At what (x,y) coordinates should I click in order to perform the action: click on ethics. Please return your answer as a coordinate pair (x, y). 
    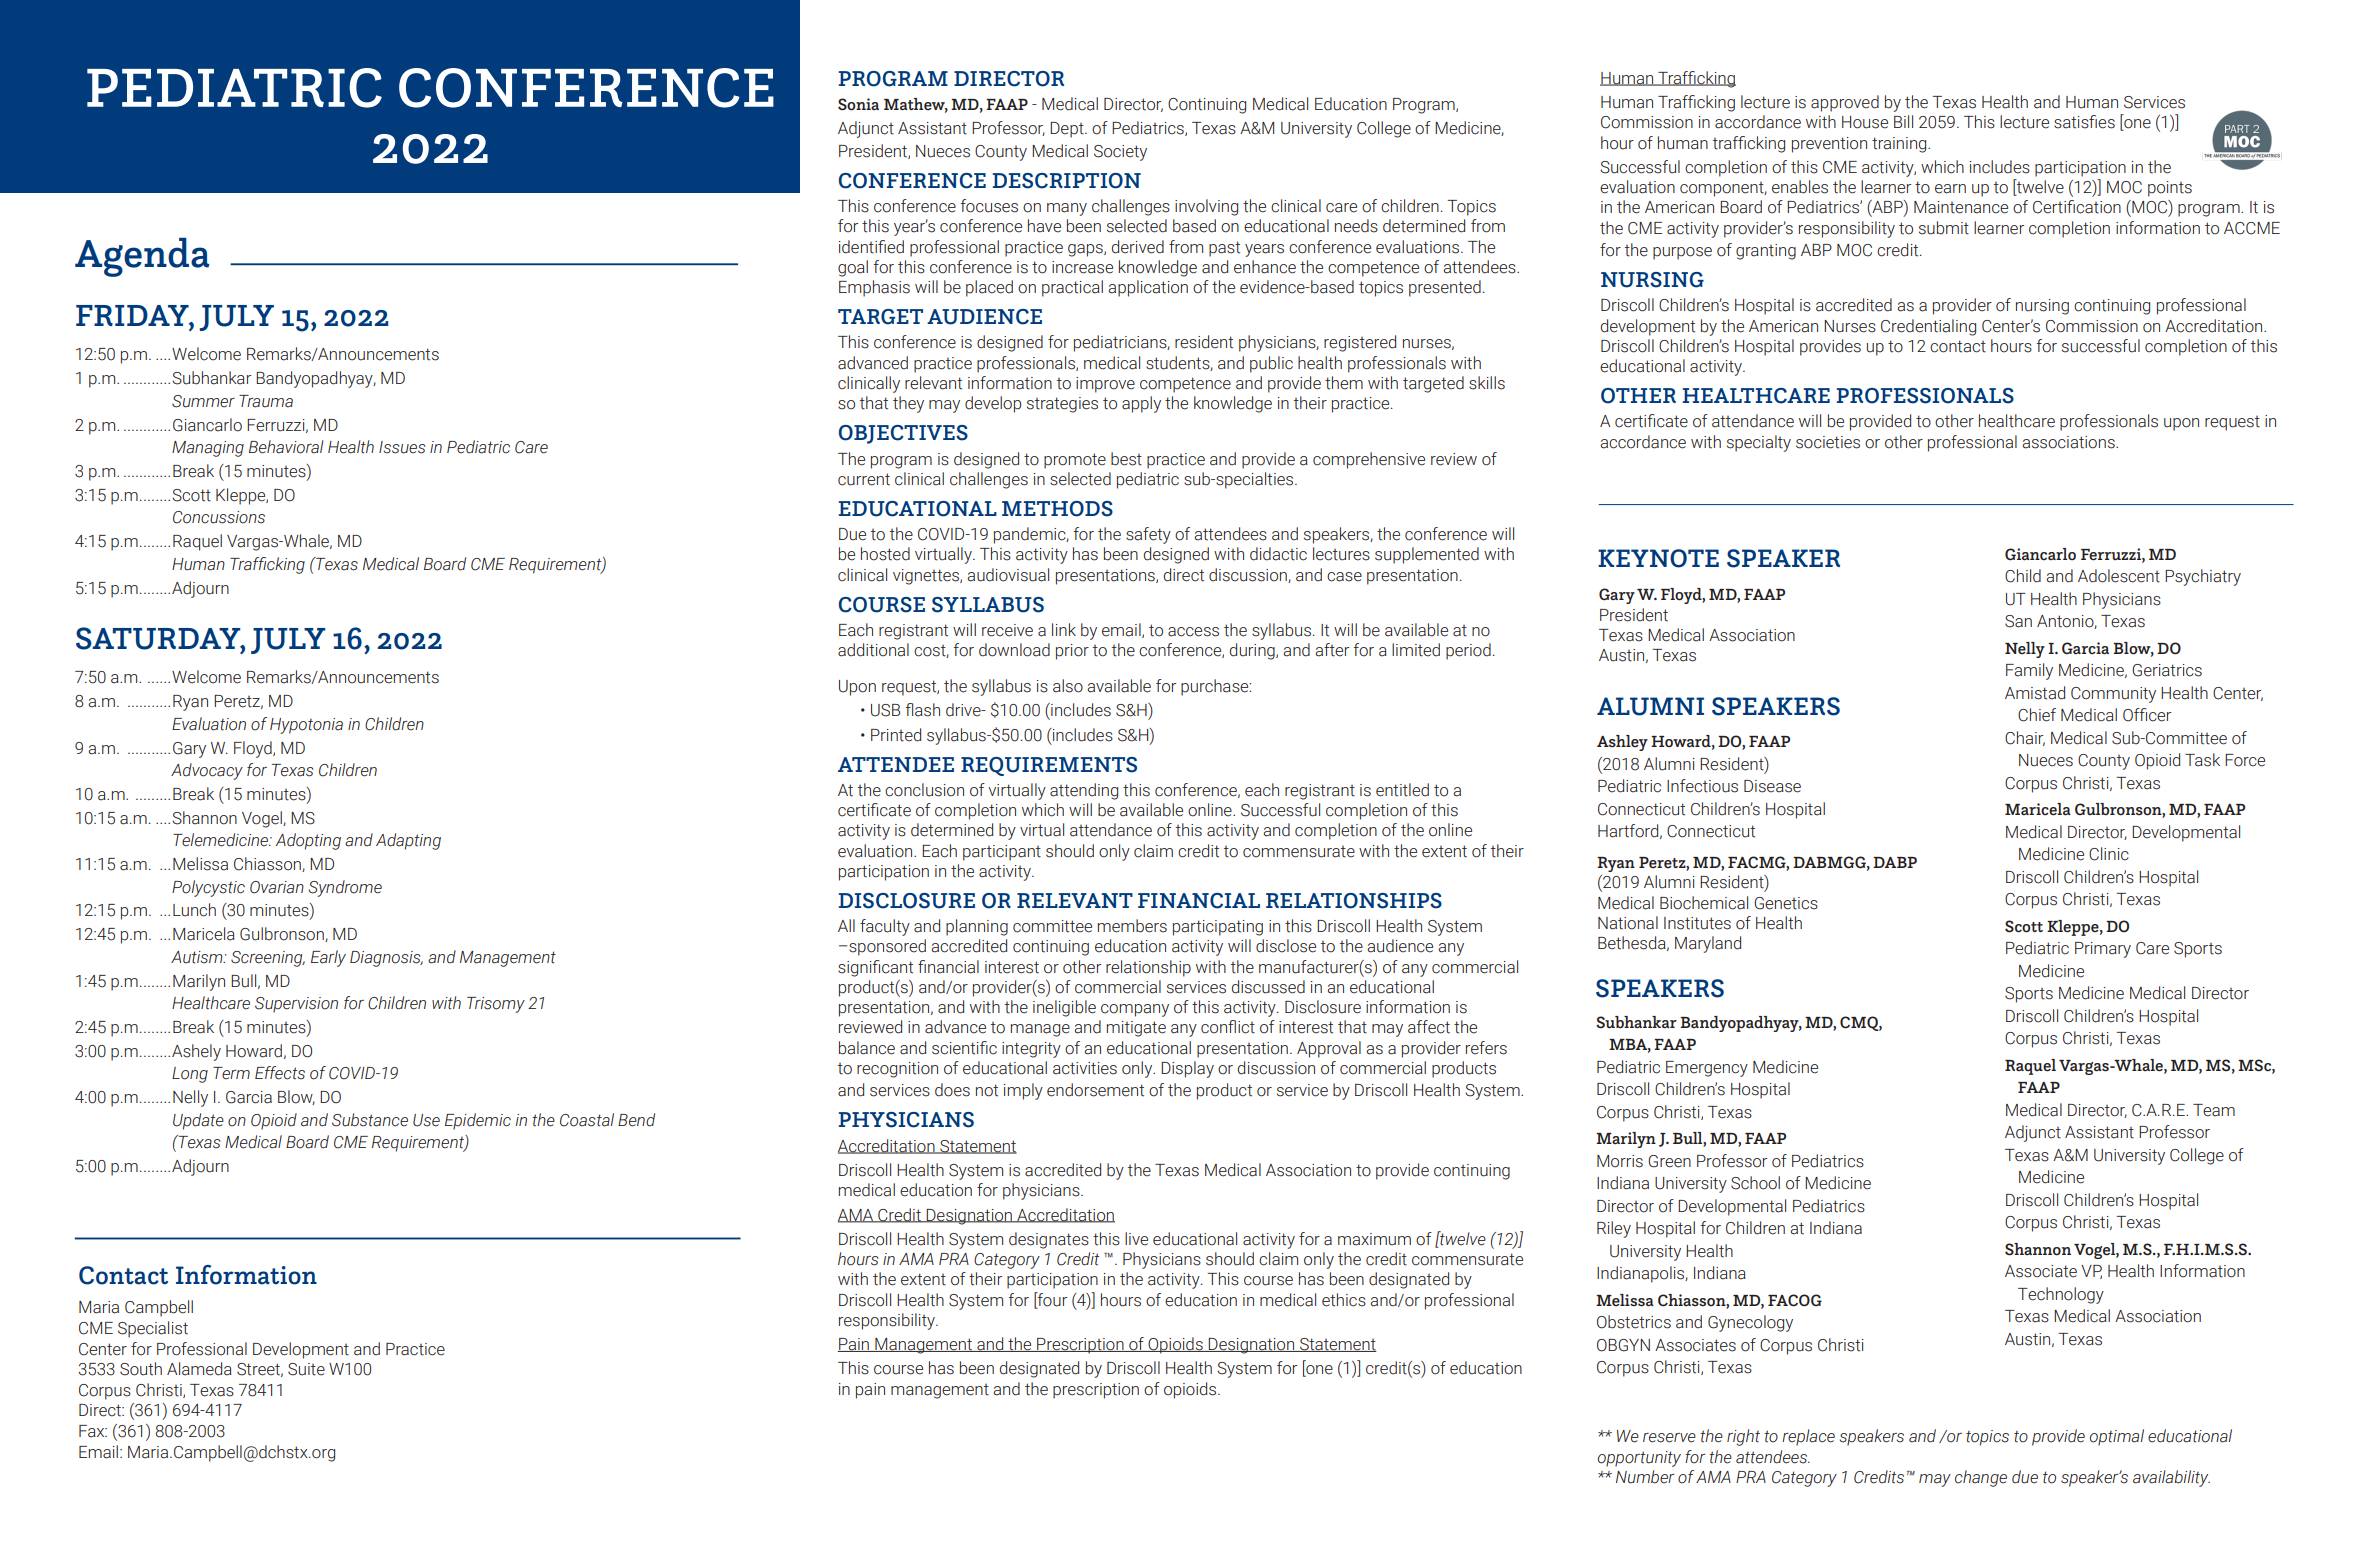
    Looking at the image, I should click on (1344, 1300).
